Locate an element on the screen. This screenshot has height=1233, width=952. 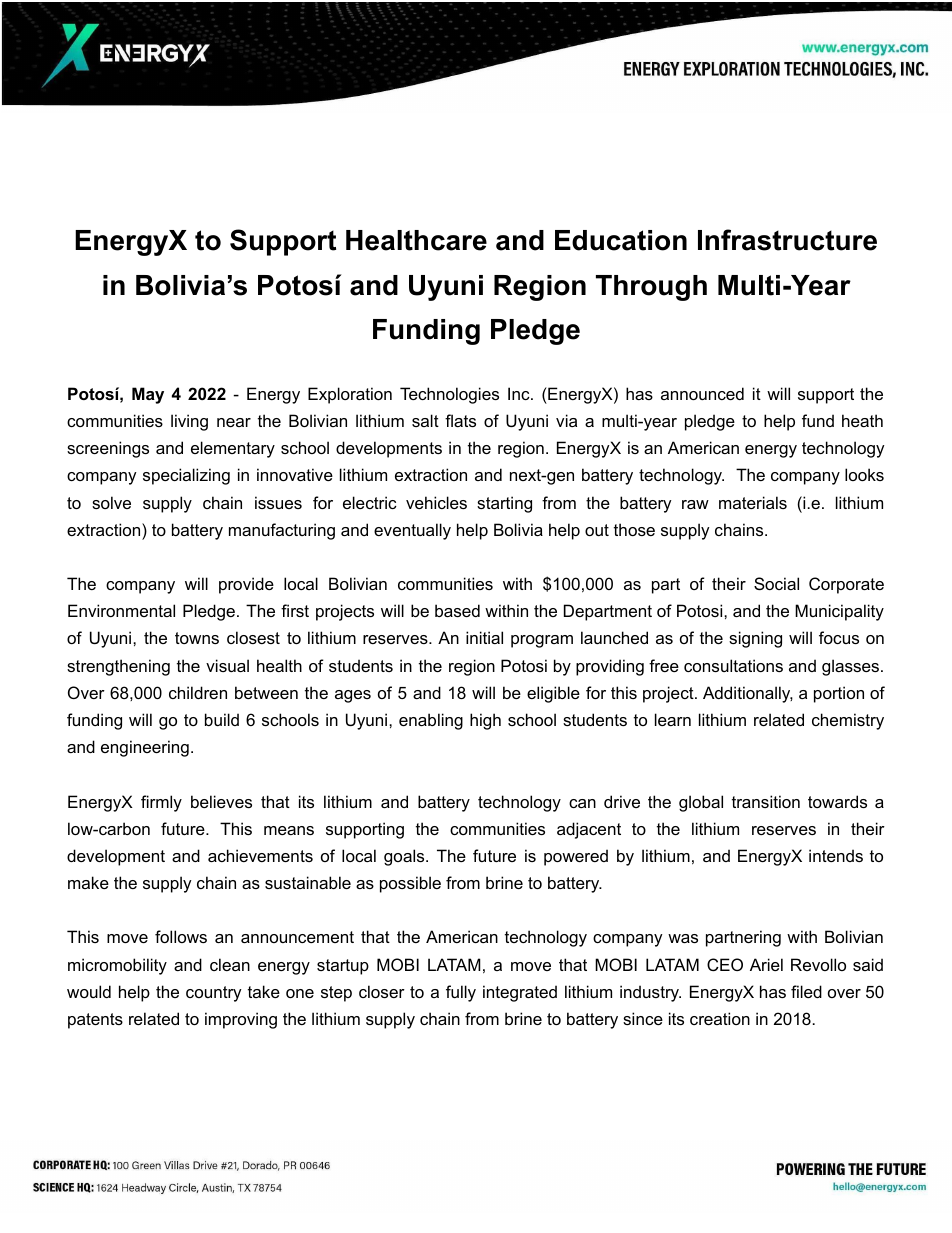
May is located at coordinates (148, 395).
